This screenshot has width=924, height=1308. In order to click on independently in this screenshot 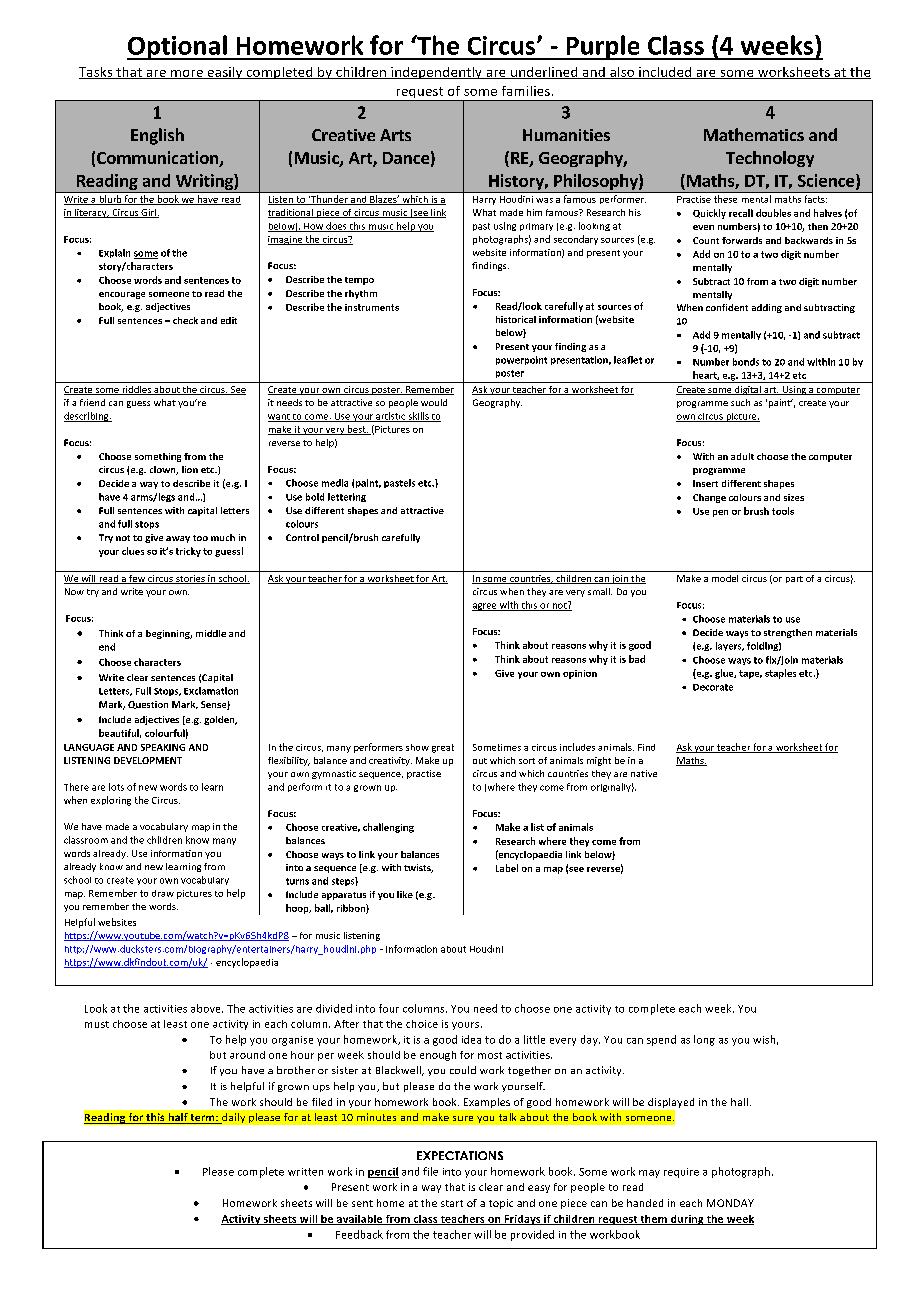, I will do `click(436, 73)`.
